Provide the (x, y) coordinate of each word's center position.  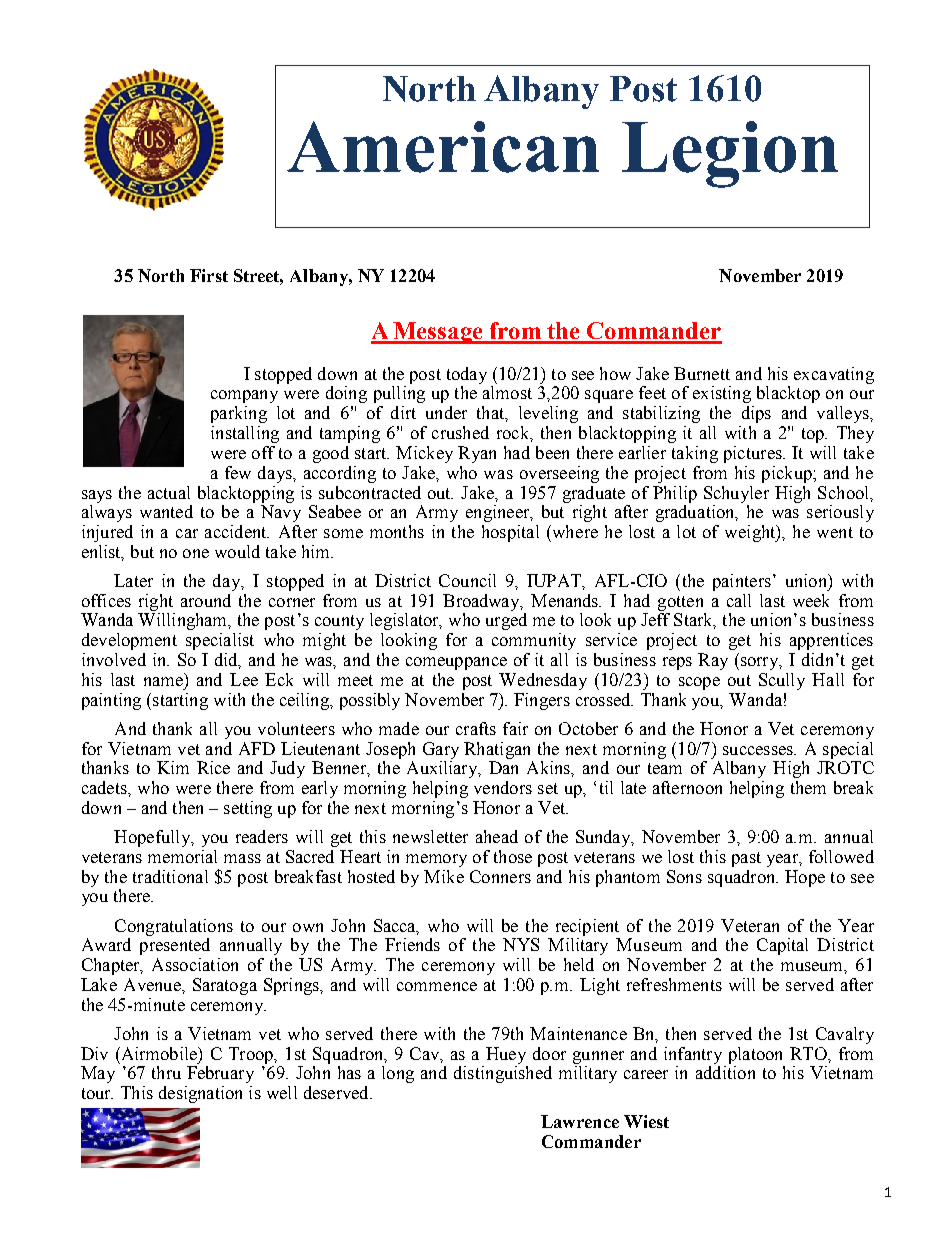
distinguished (503, 1074)
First (209, 275)
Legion (730, 154)
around (206, 600)
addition (725, 1072)
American (443, 147)
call (739, 600)
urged (506, 621)
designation (200, 1094)
